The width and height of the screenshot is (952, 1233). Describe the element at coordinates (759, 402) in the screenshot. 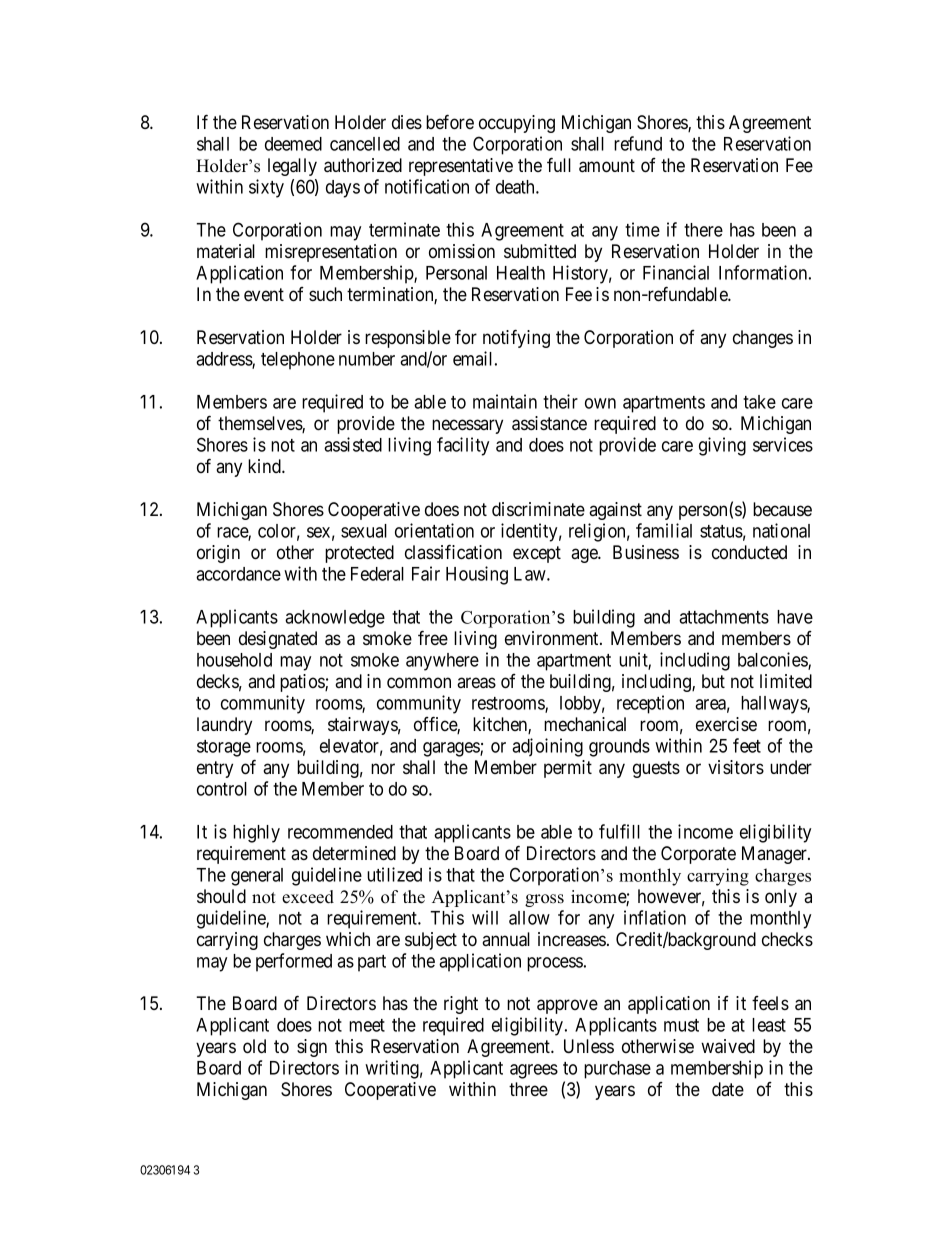

I see `take` at that location.
